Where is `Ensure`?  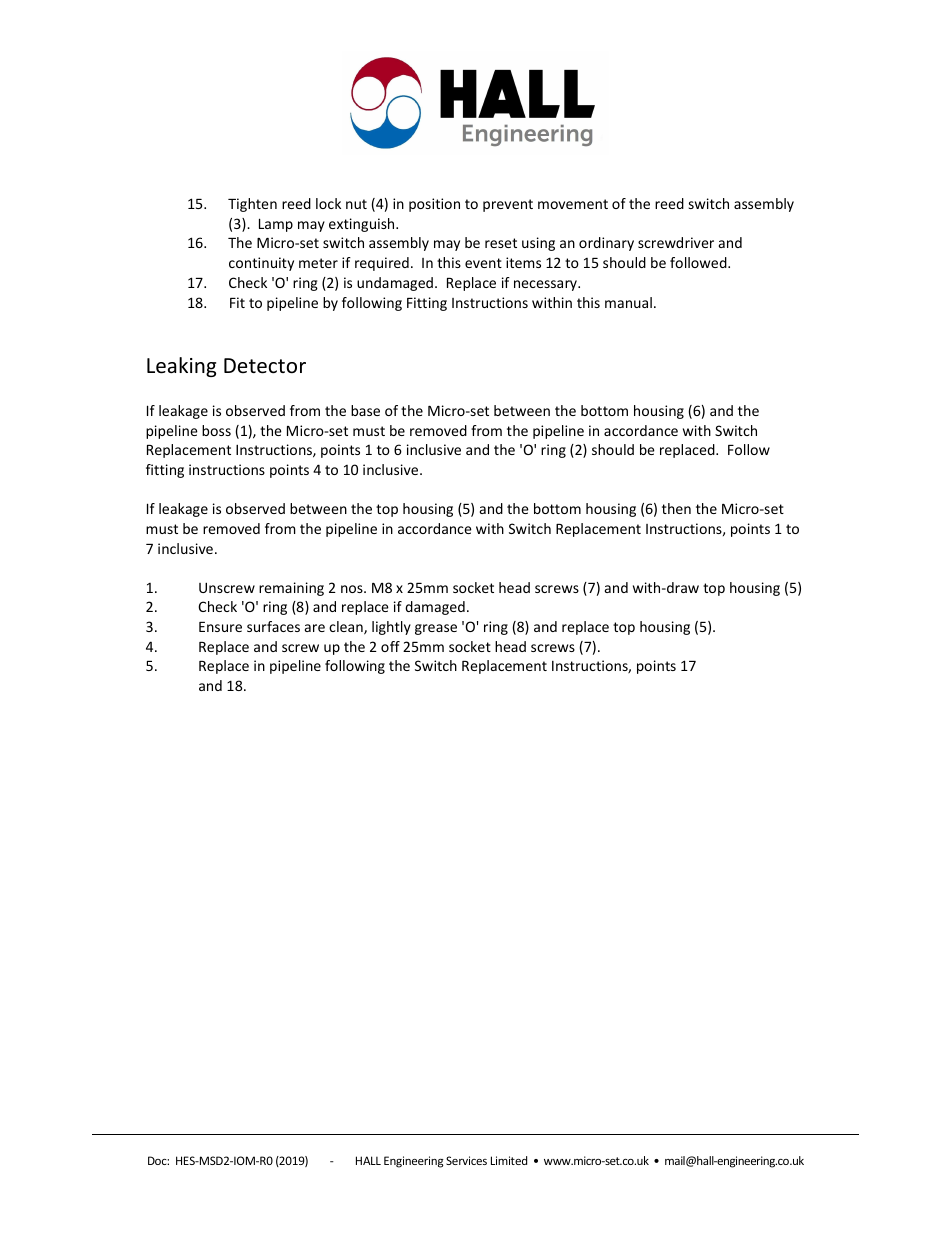 Ensure is located at coordinates (220, 627).
